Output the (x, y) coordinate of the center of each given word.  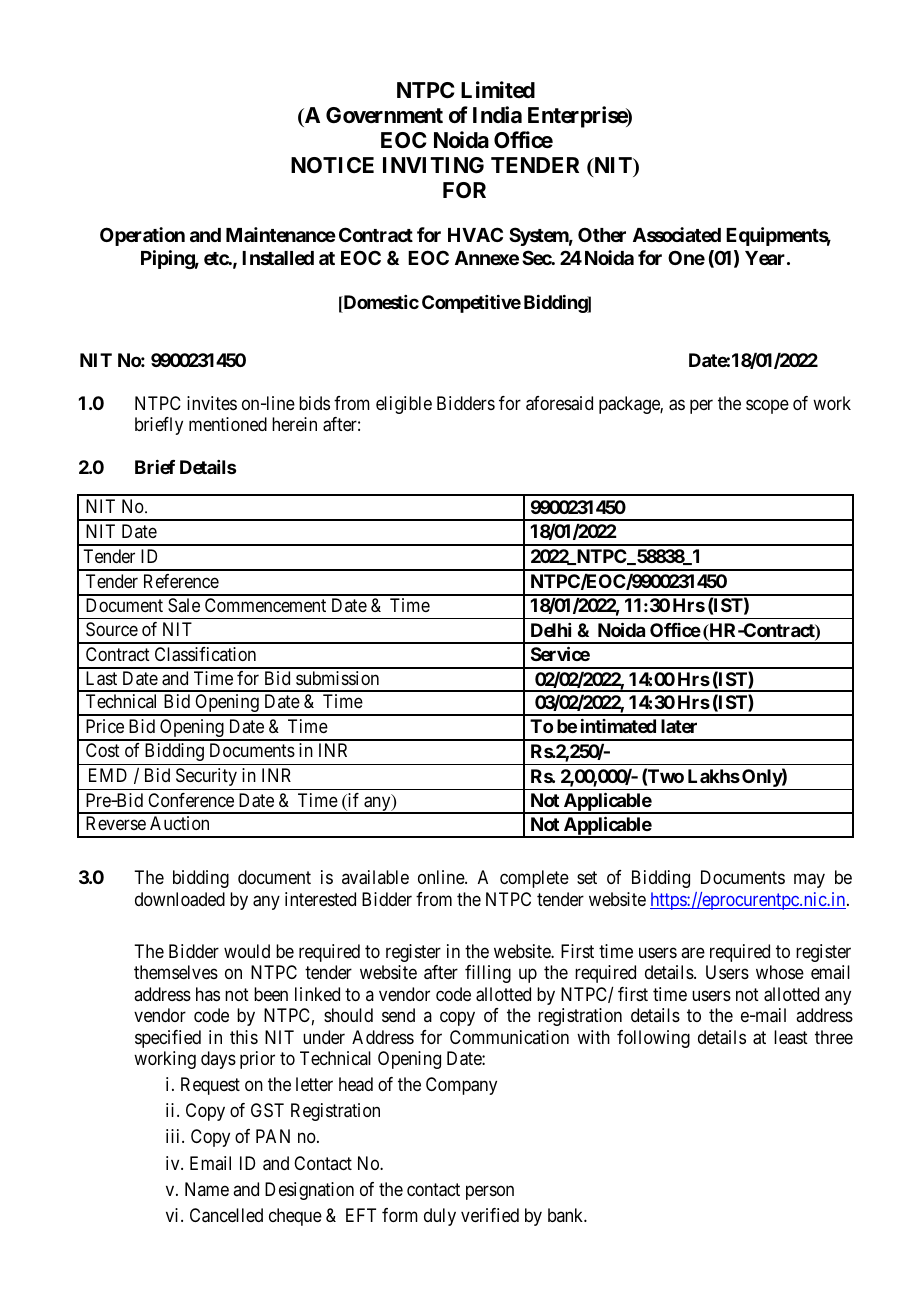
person (490, 1192)
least (791, 1037)
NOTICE (332, 165)
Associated (677, 234)
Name (207, 1189)
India (497, 114)
